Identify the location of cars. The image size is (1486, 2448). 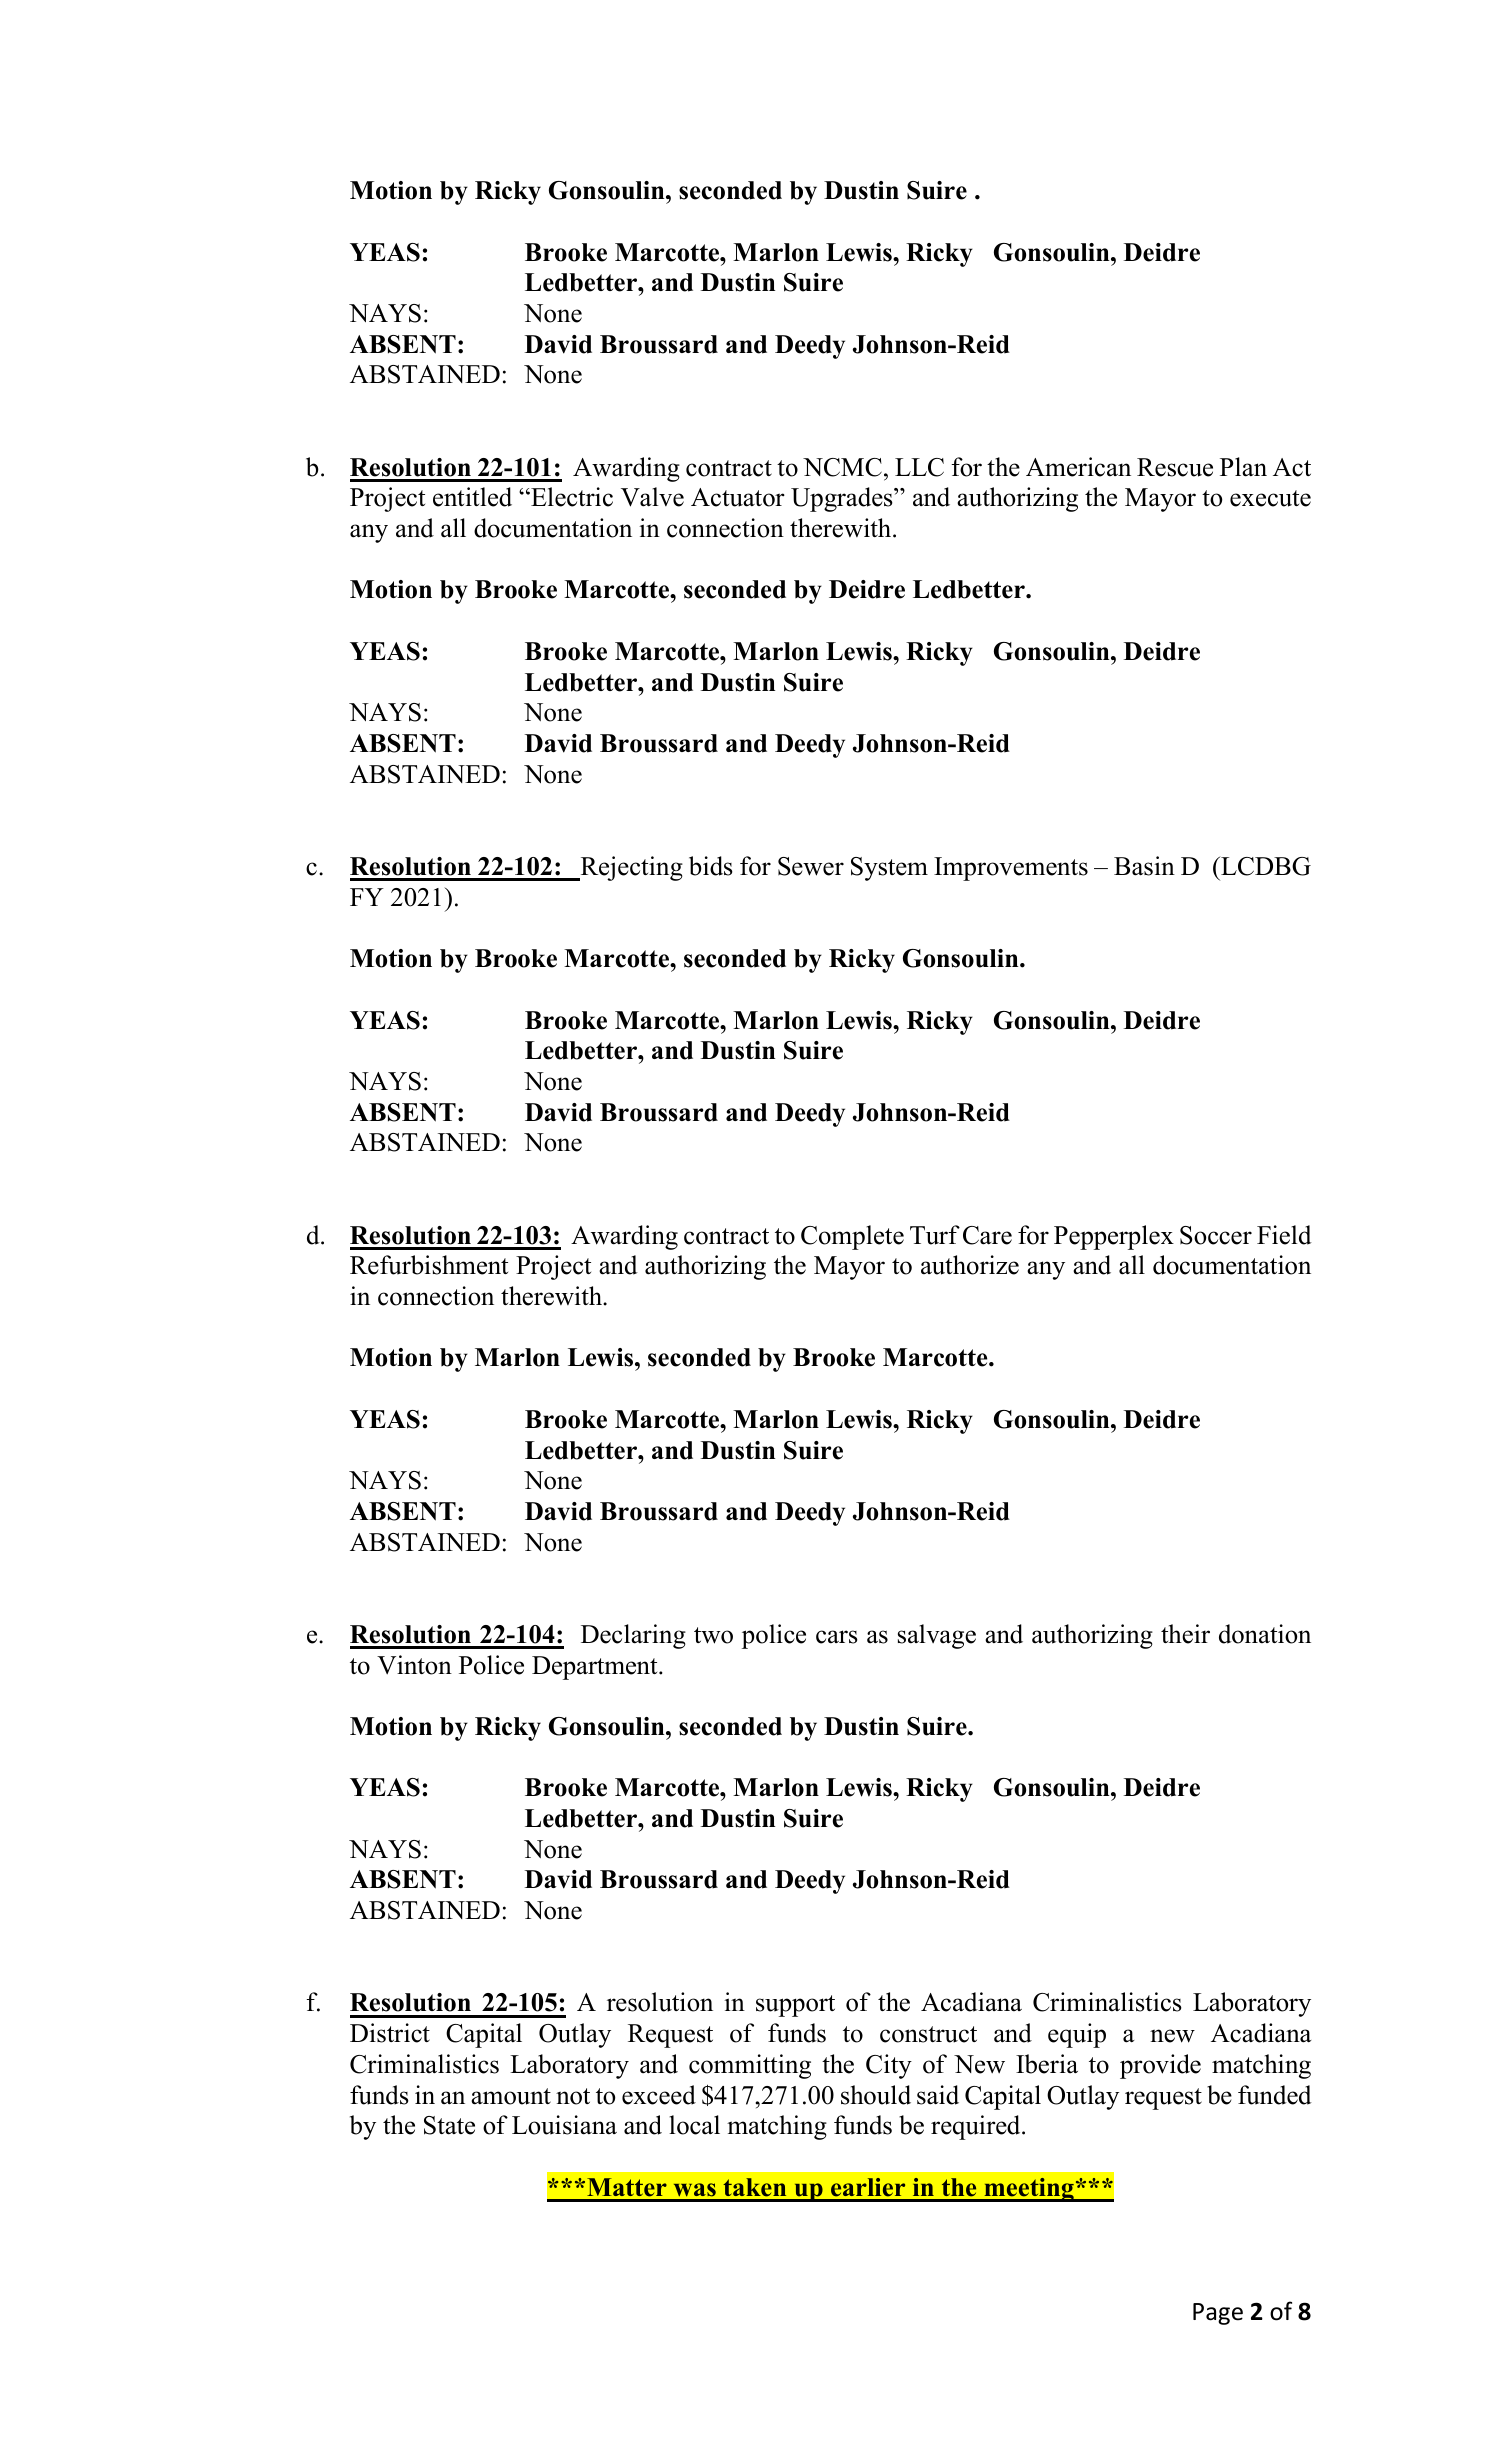
(837, 1637).
